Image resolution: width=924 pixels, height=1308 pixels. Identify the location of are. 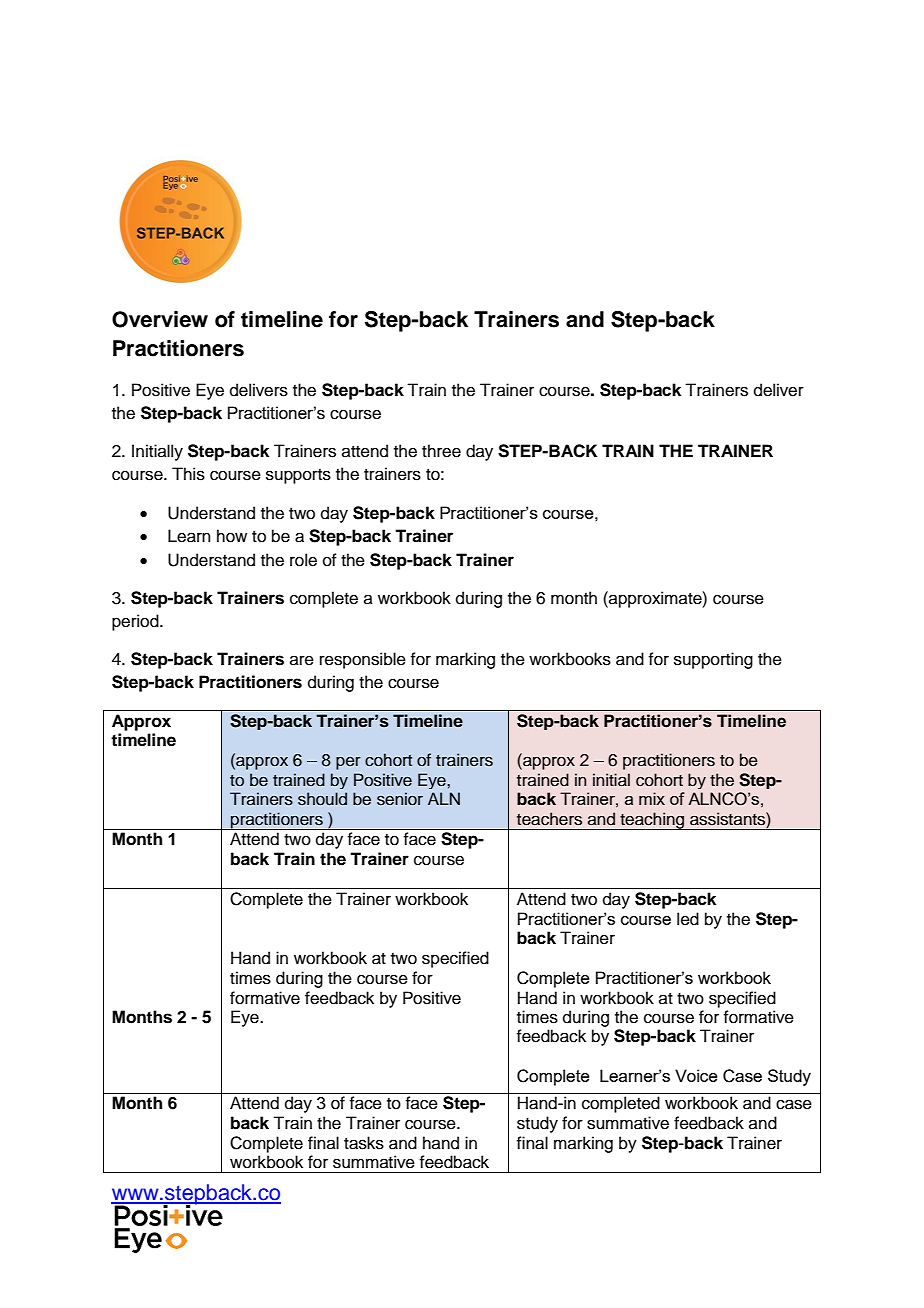
(302, 660).
